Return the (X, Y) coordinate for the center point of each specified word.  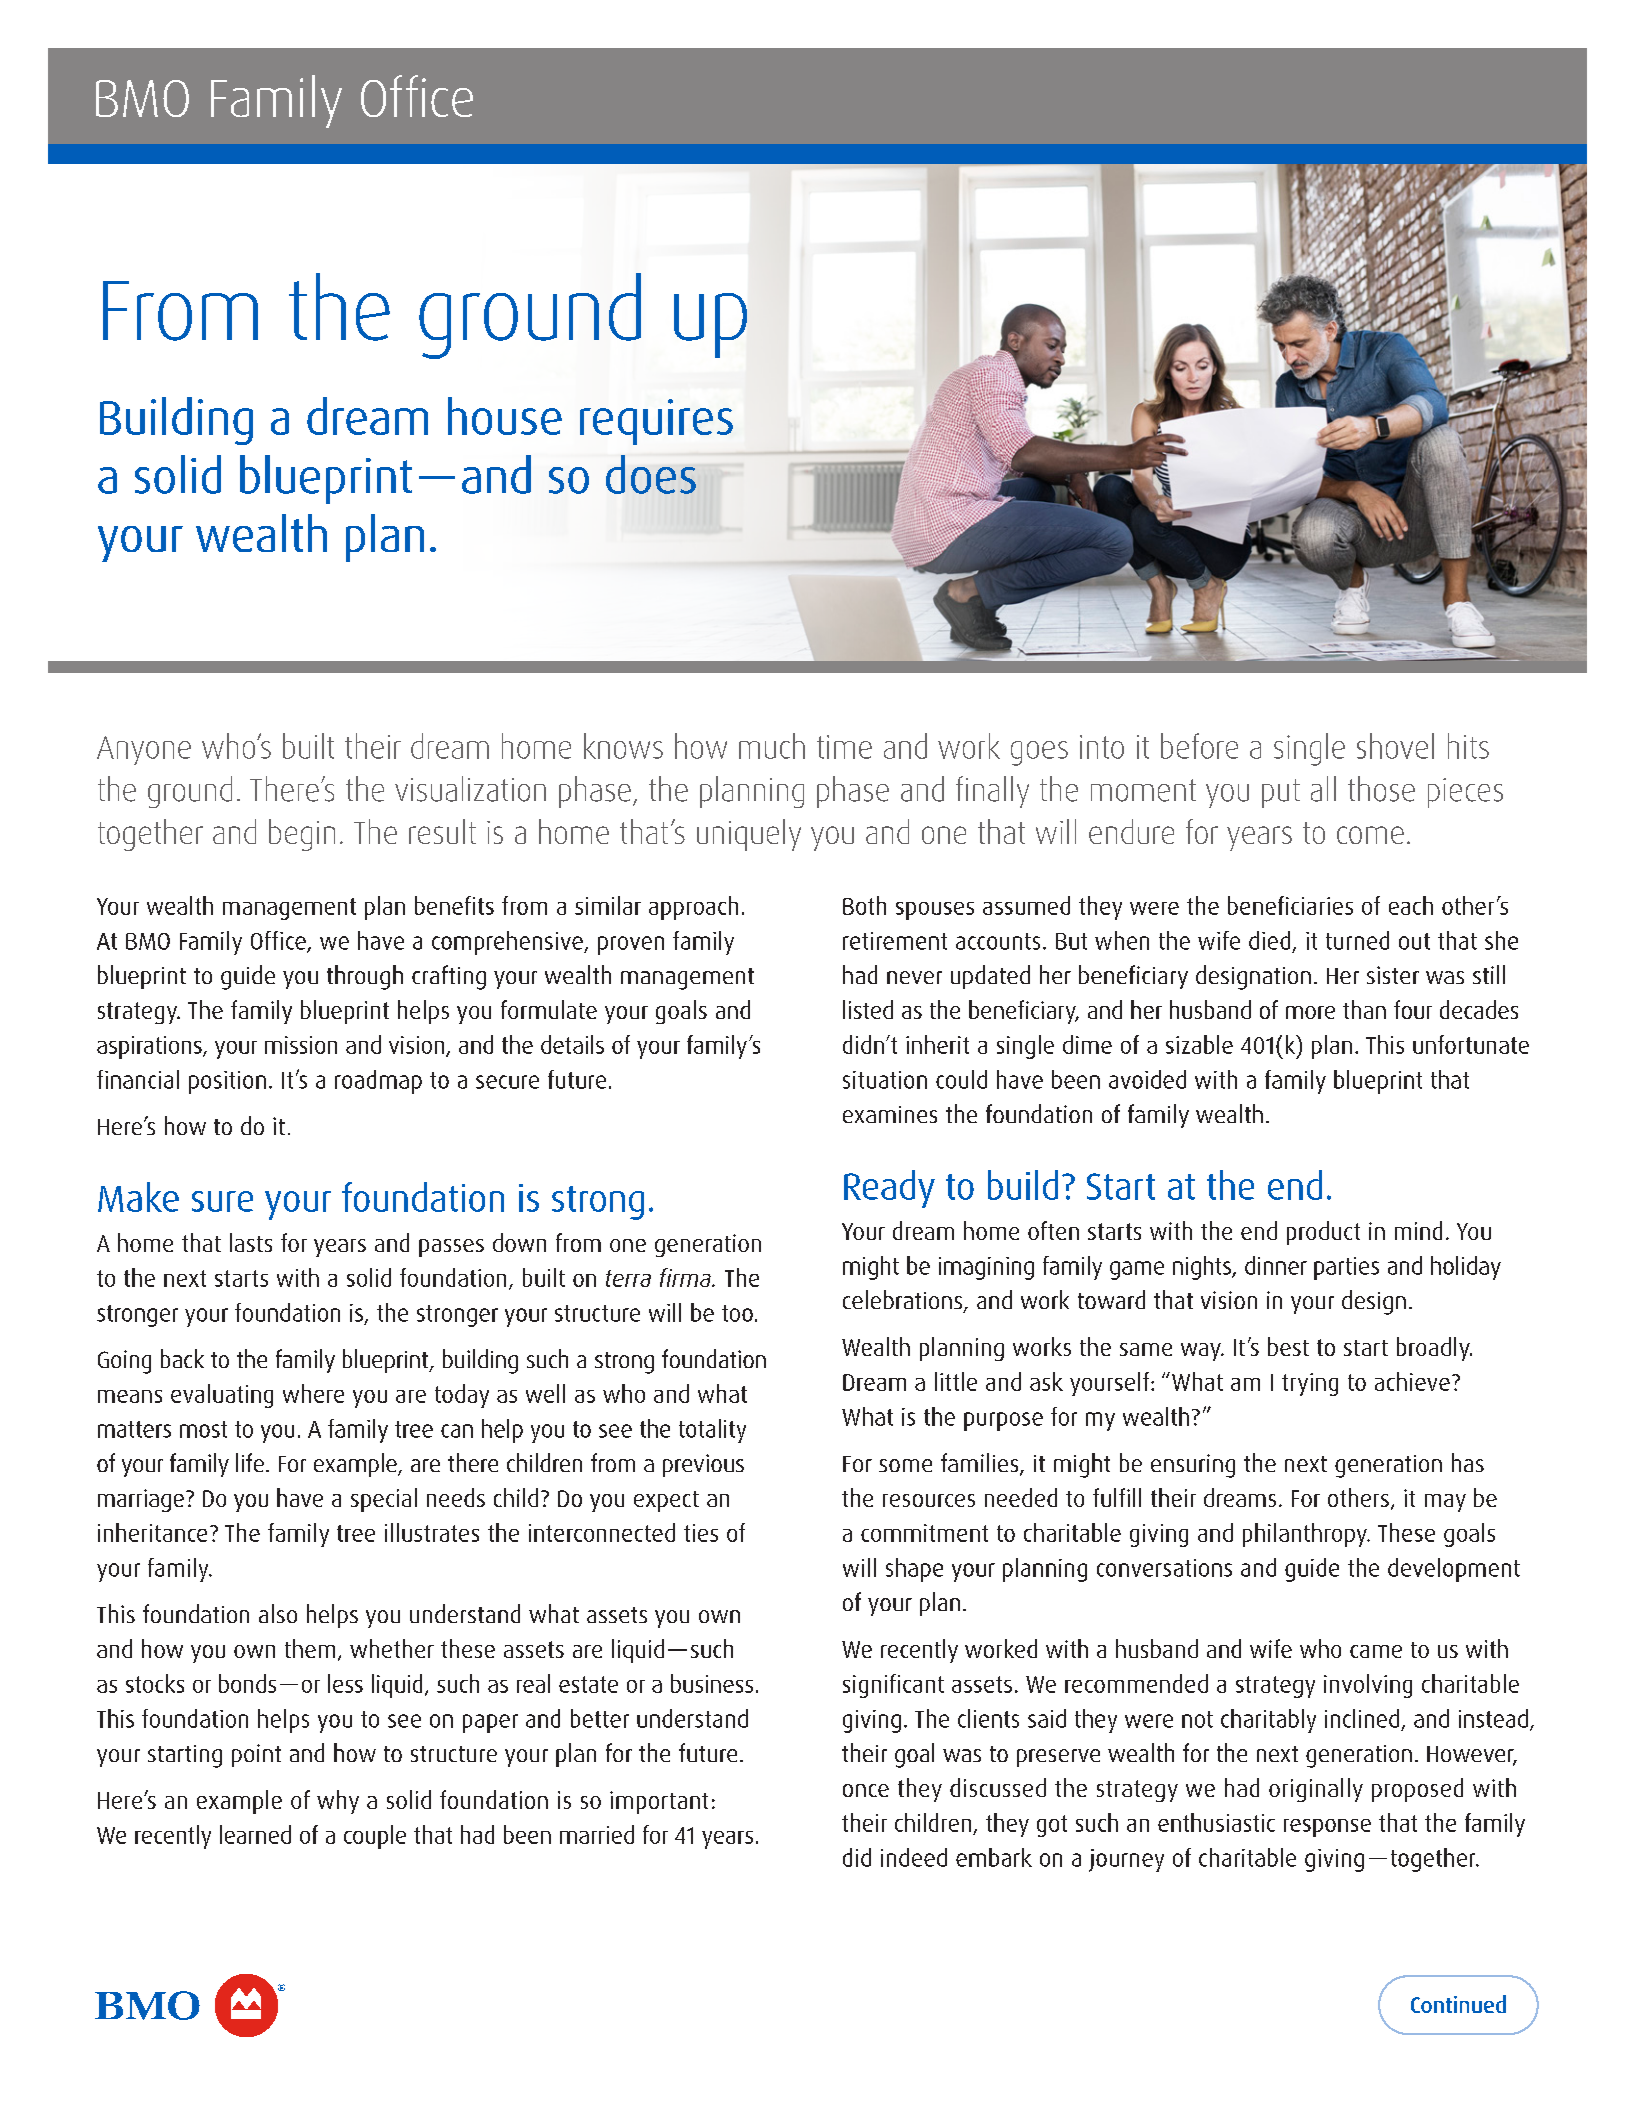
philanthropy (1306, 1535)
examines (890, 1114)
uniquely (749, 835)
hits (1468, 746)
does (651, 474)
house (505, 416)
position (227, 1082)
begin (302, 835)
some (905, 1465)
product (1323, 1233)
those (1381, 789)
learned (255, 1834)
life (250, 1462)
